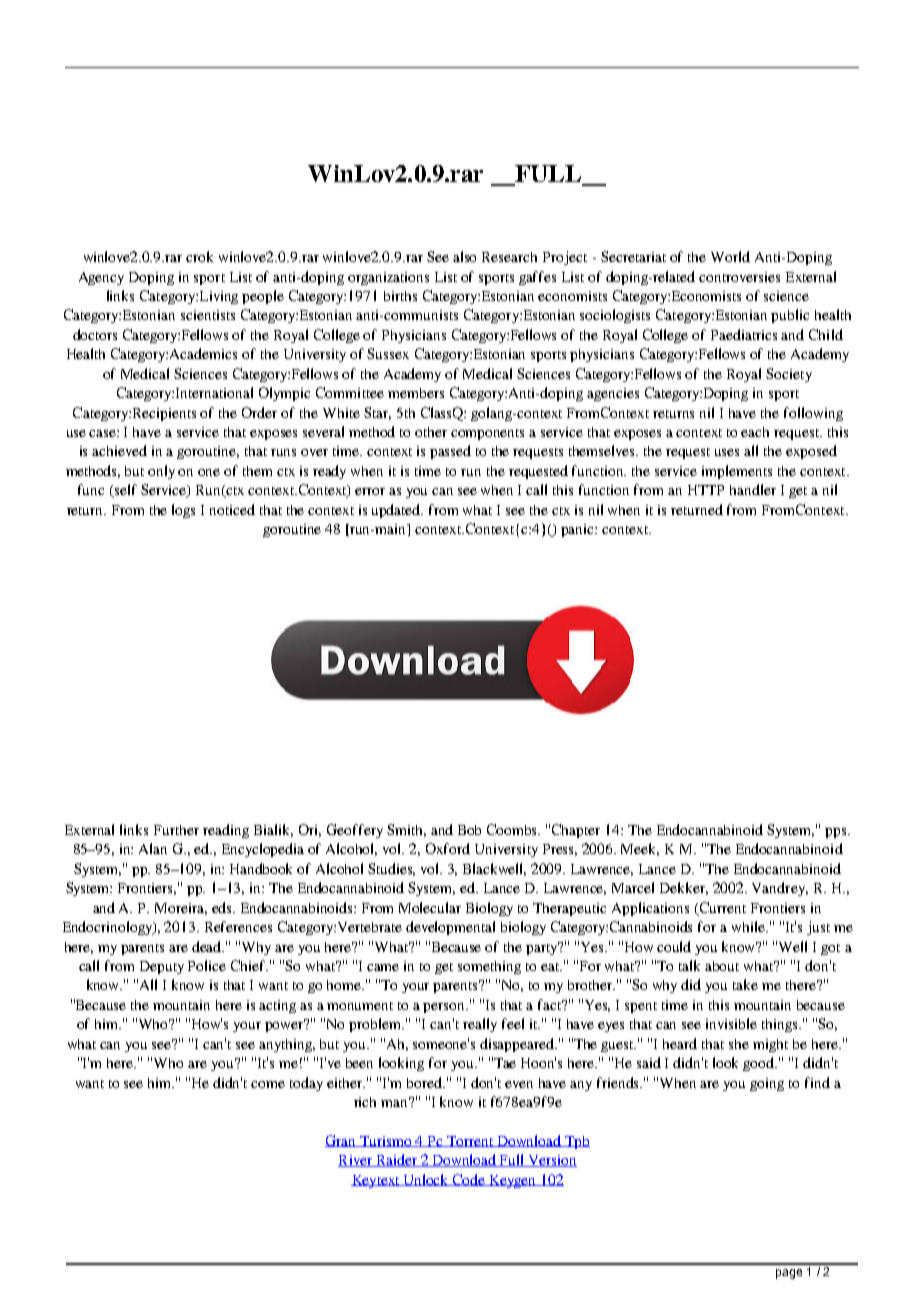  What do you see at coordinates (181, 909) in the page?
I see `Moreira` at bounding box center [181, 909].
